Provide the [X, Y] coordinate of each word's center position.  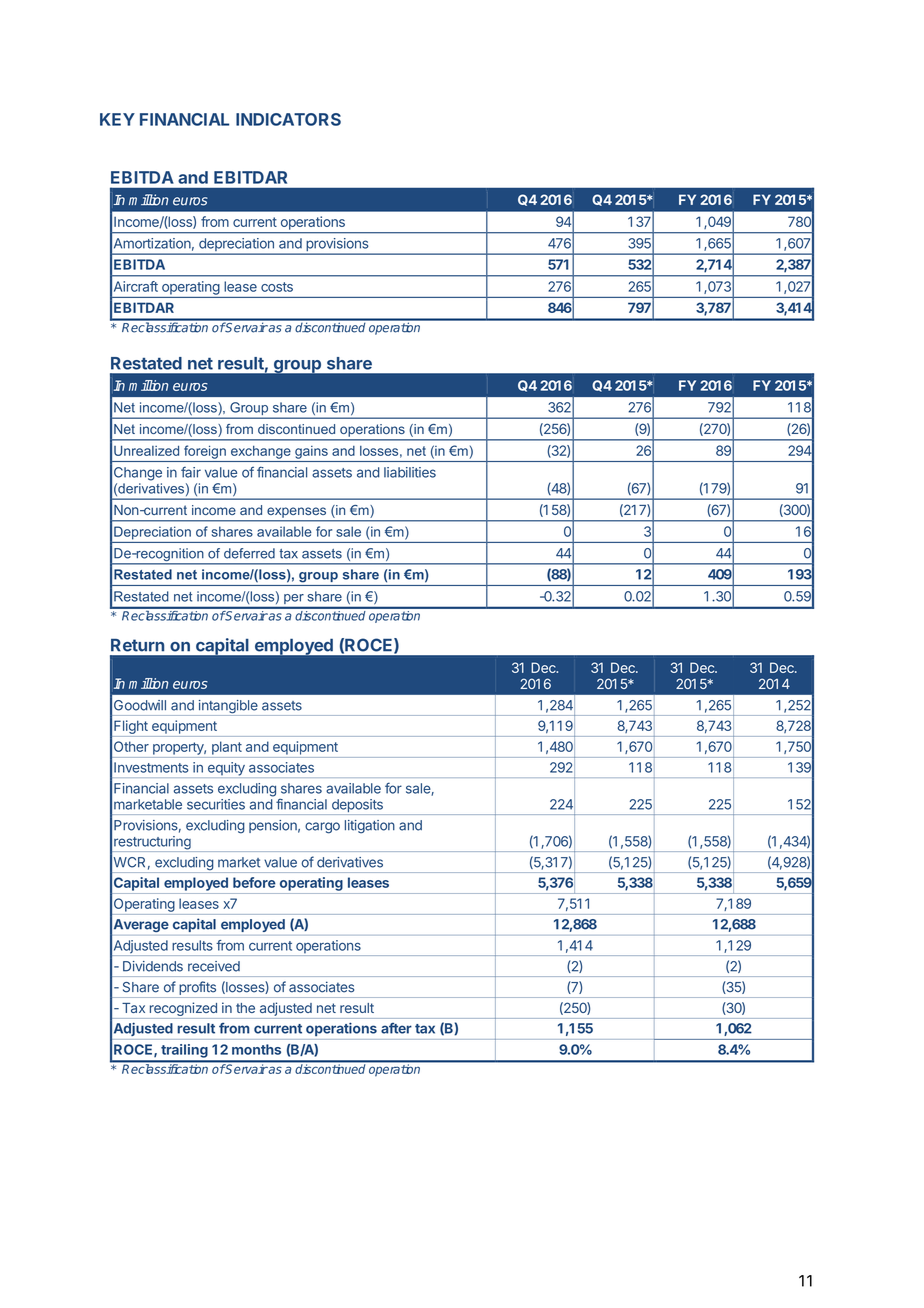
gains [311, 452]
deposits [357, 807]
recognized [183, 1010]
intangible [228, 708]
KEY [117, 119]
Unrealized [146, 450]
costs [277, 287]
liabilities [410, 472]
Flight [131, 727]
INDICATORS [288, 119]
